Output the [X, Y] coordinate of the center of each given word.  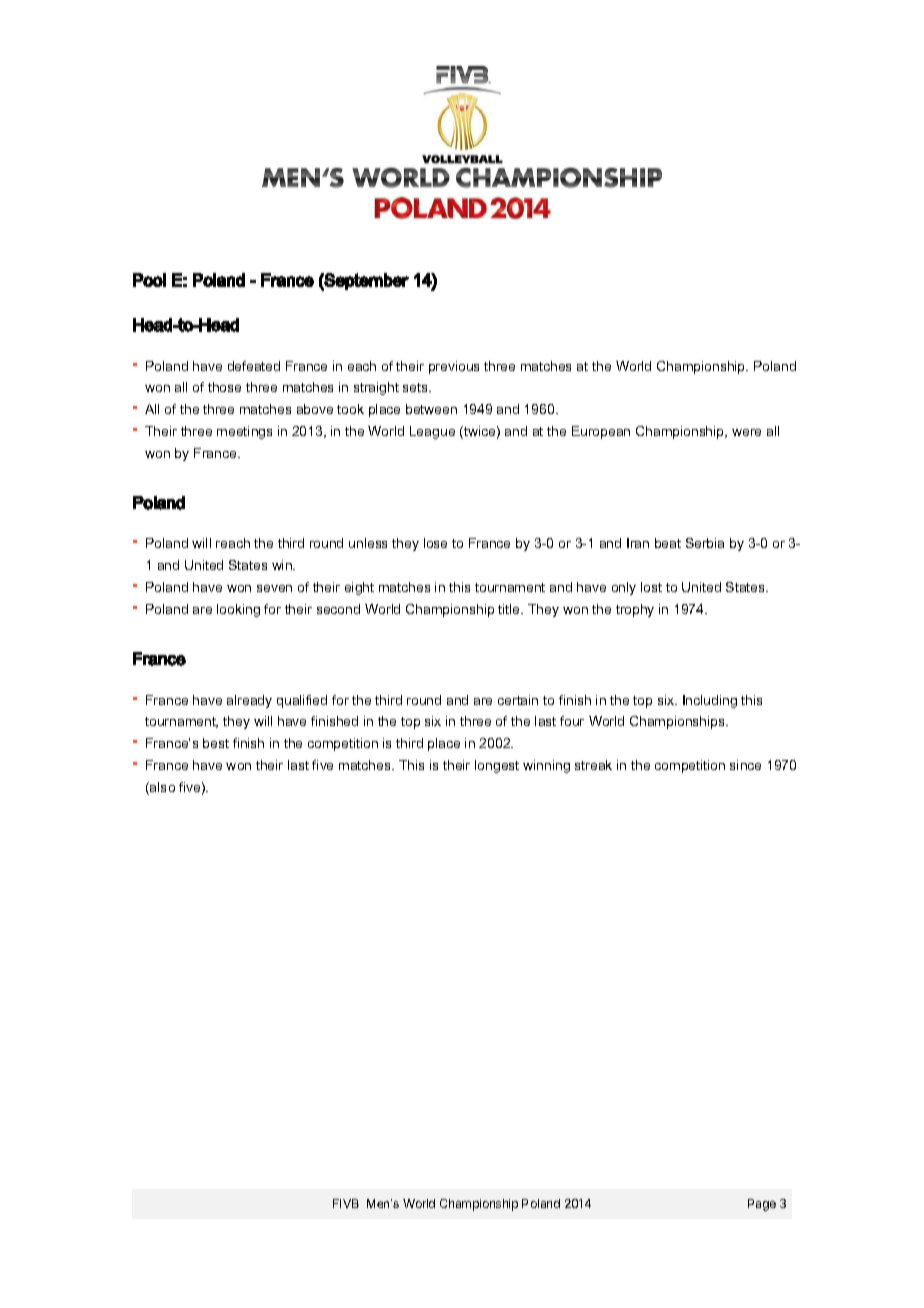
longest [497, 766]
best [216, 743]
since [745, 765]
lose [435, 543]
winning [546, 766]
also [161, 788]
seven [274, 588]
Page [762, 1205]
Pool [149, 280]
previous [454, 367]
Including [710, 701]
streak [593, 765]
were [746, 432]
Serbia [705, 543]
